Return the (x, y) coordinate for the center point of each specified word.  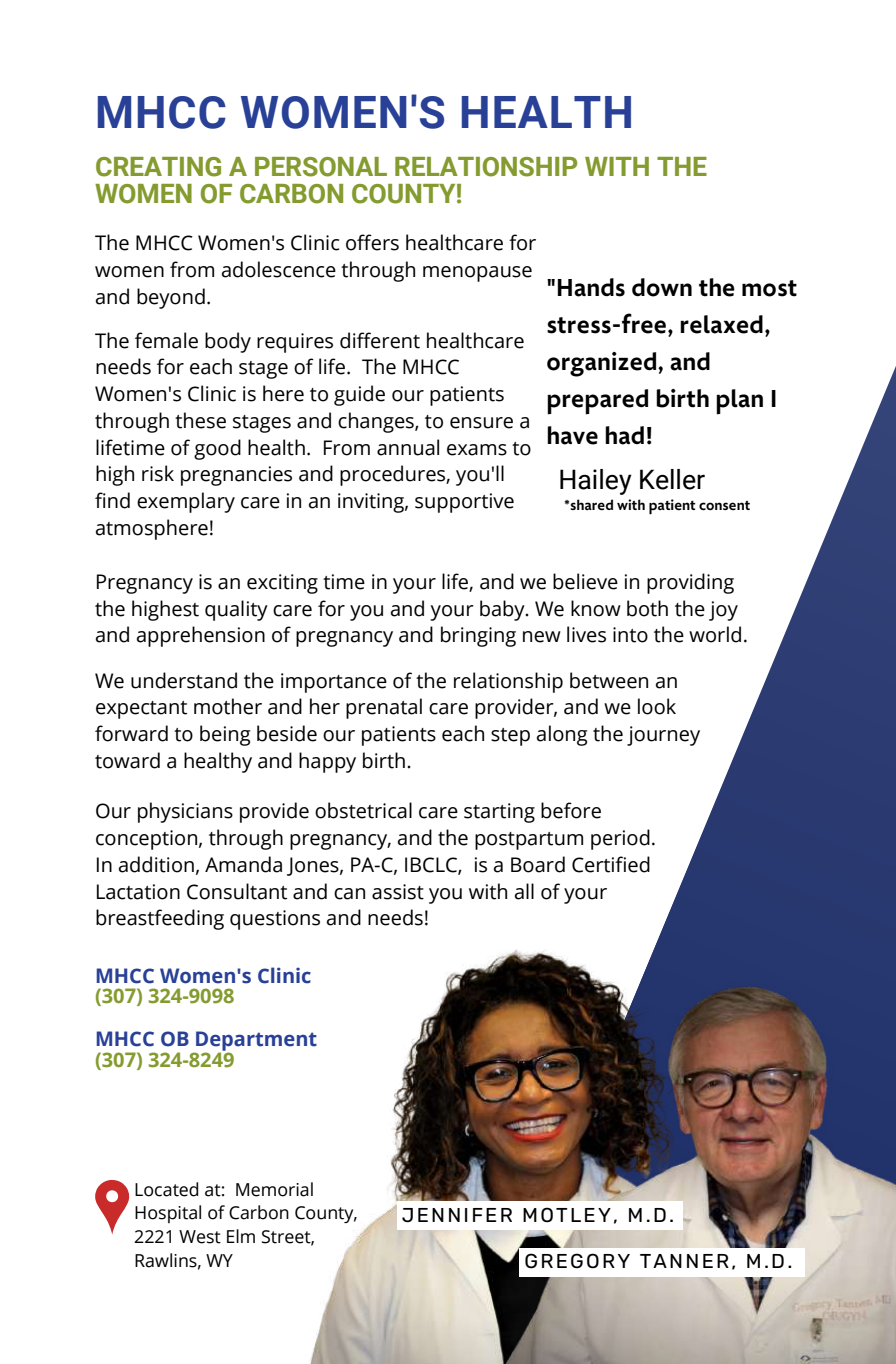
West (200, 1237)
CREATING (158, 167)
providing (690, 583)
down (662, 287)
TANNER (684, 1261)
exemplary (186, 502)
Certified (611, 864)
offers (372, 242)
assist (398, 892)
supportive (464, 503)
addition (156, 864)
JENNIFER (457, 1215)
